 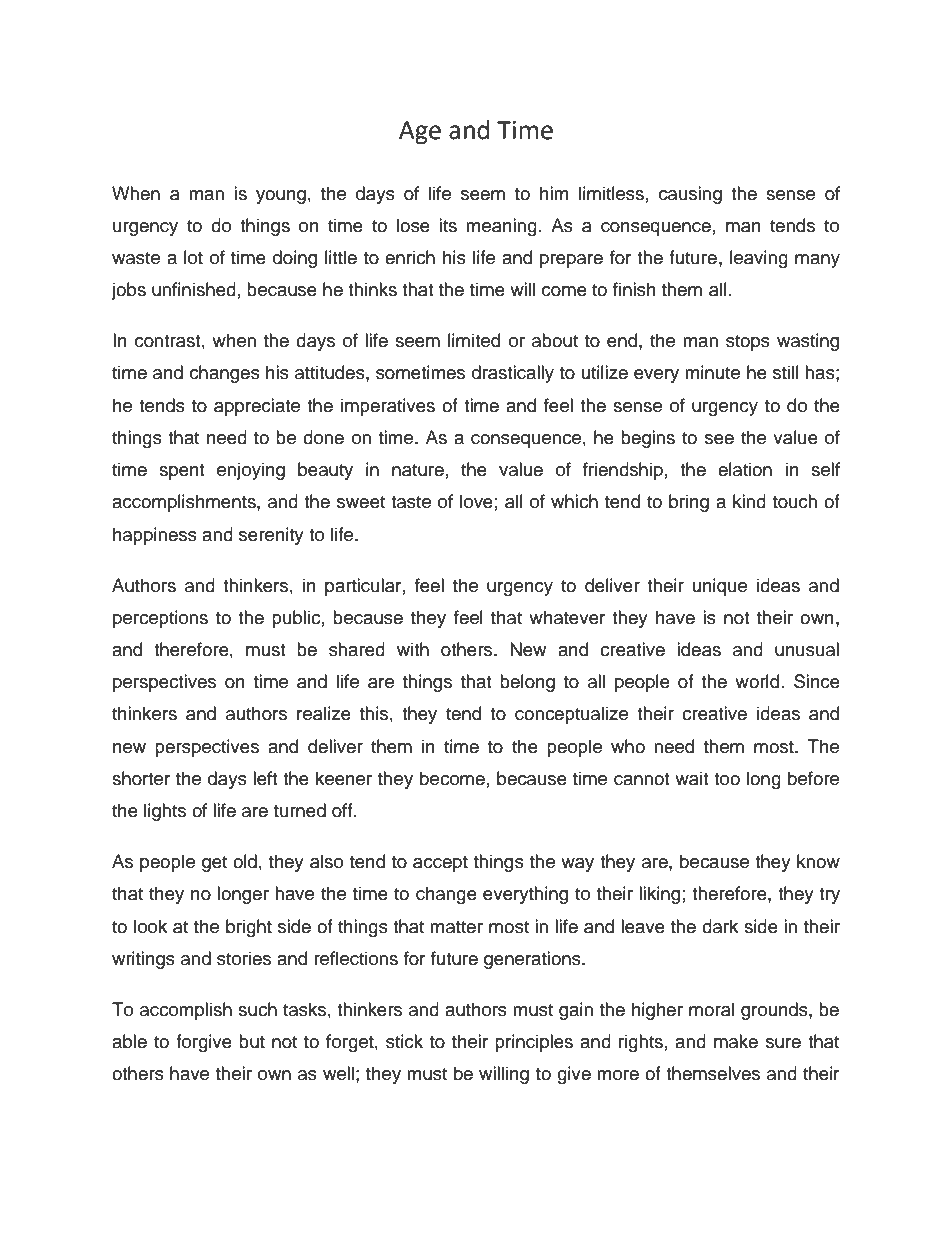 What do you see at coordinates (720, 587) in the image?
I see `unique` at bounding box center [720, 587].
